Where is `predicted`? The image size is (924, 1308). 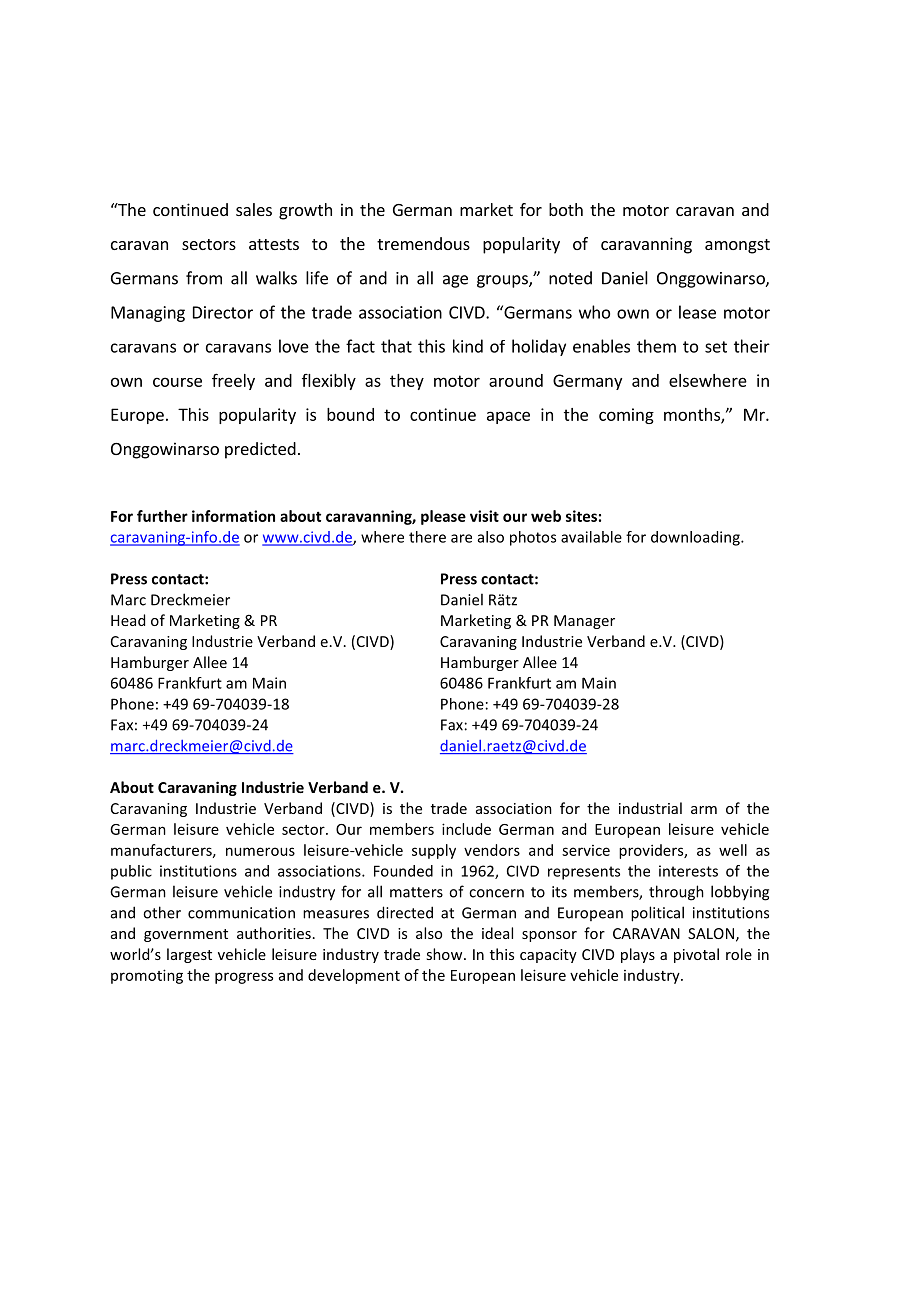
predicted is located at coordinates (260, 450).
